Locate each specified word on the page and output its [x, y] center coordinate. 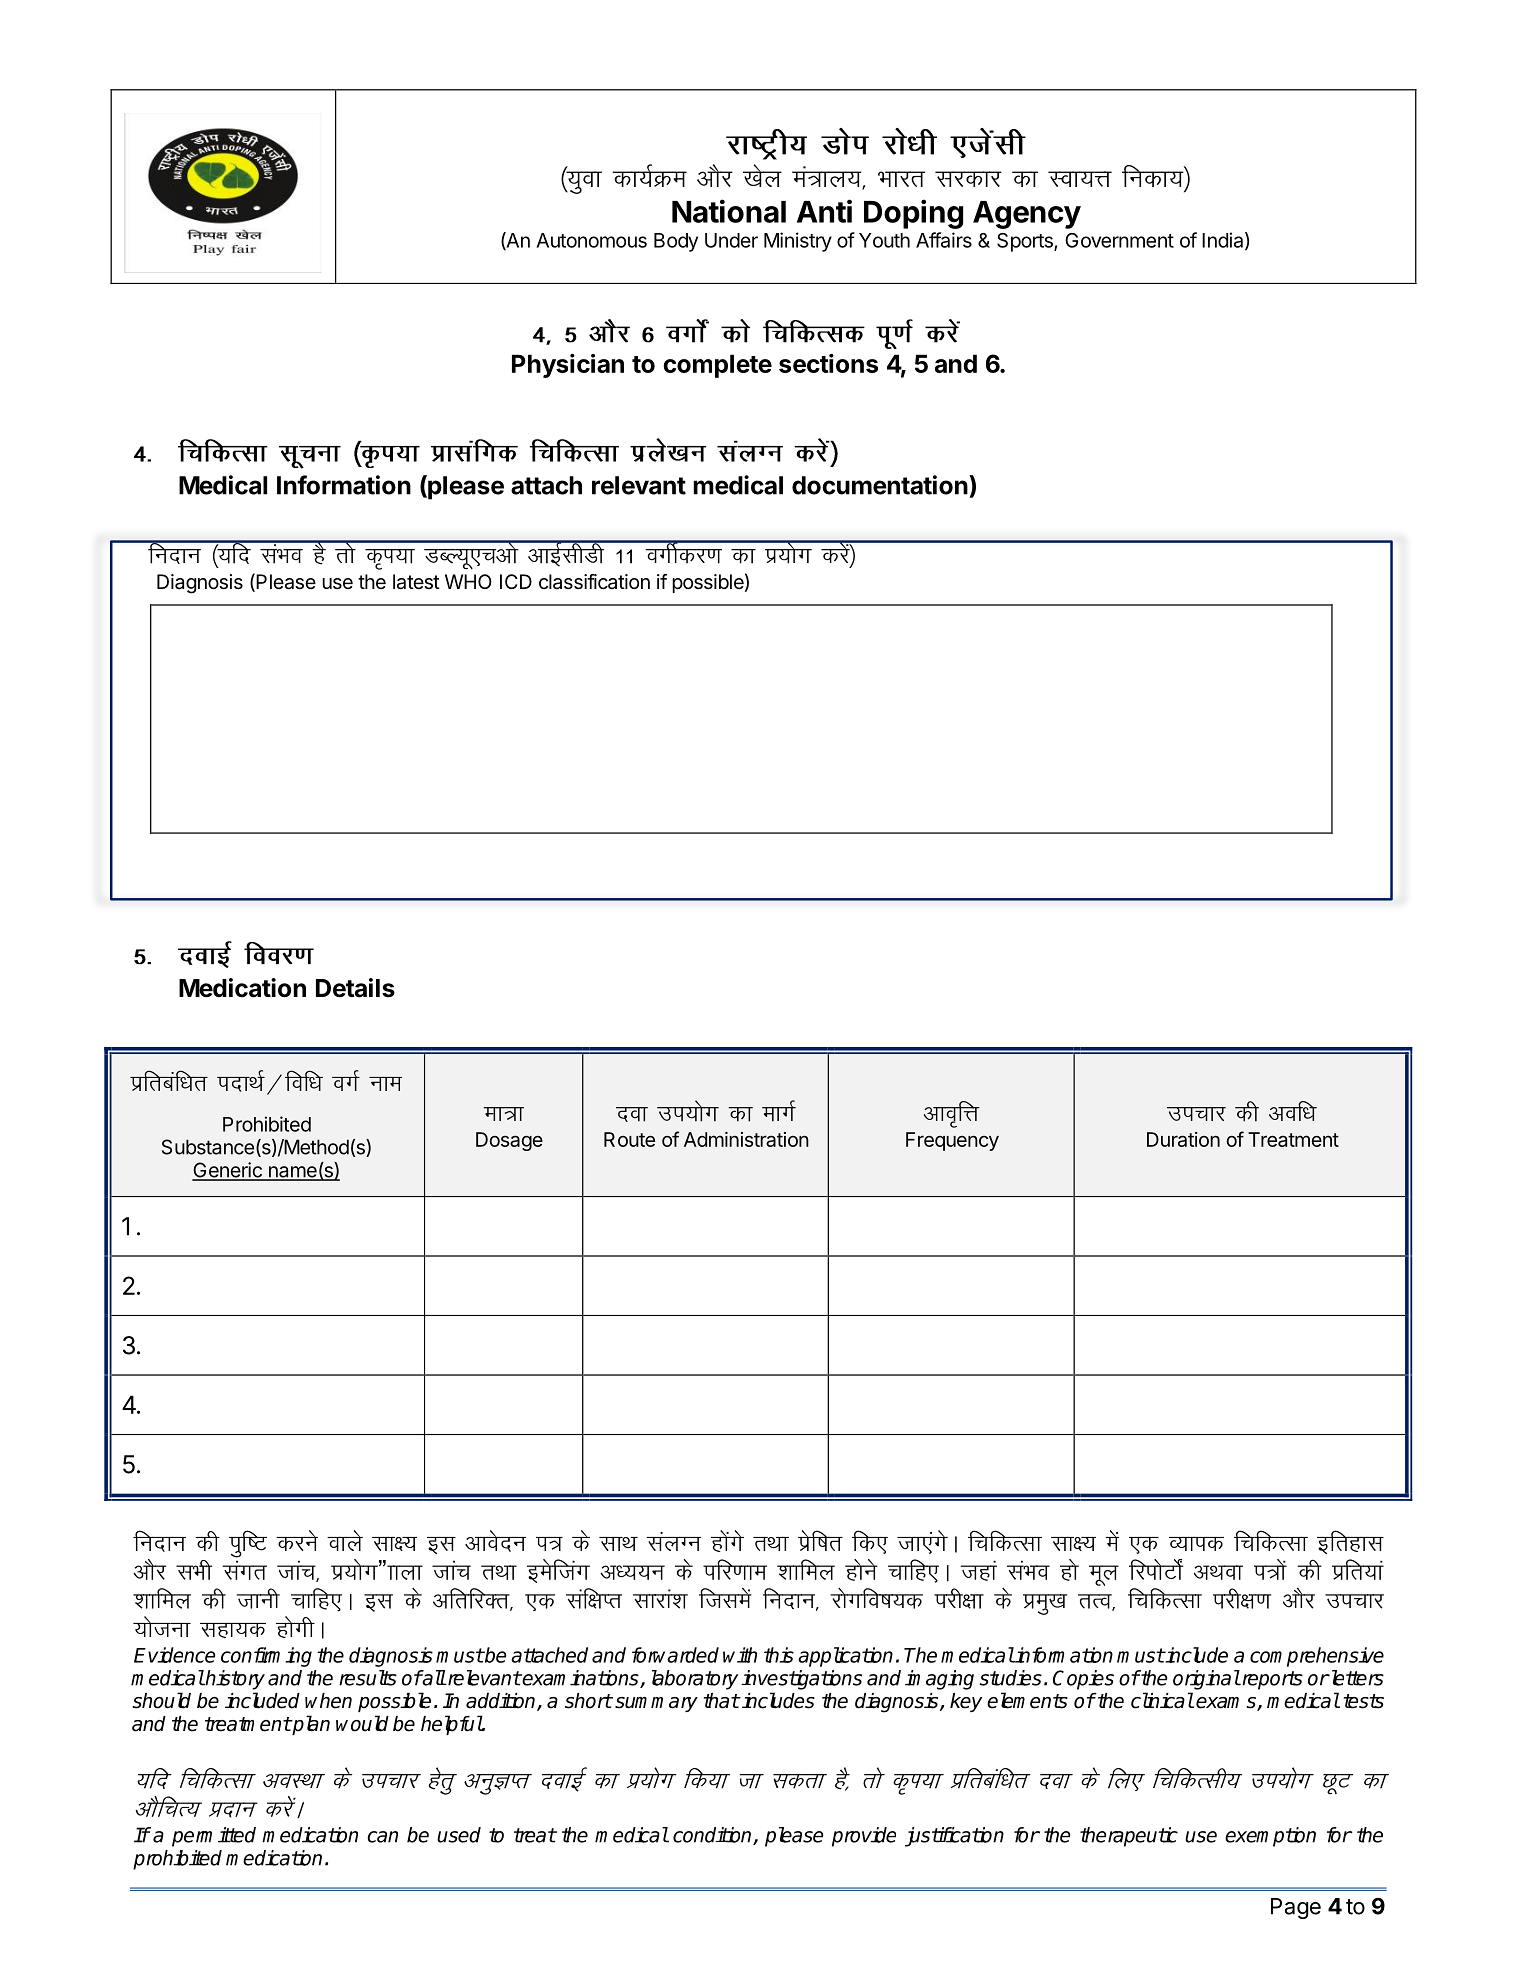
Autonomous [591, 240]
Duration [1183, 1139]
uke [385, 1084]
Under [731, 240]
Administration [746, 1139]
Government [1119, 240]
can [382, 1837]
